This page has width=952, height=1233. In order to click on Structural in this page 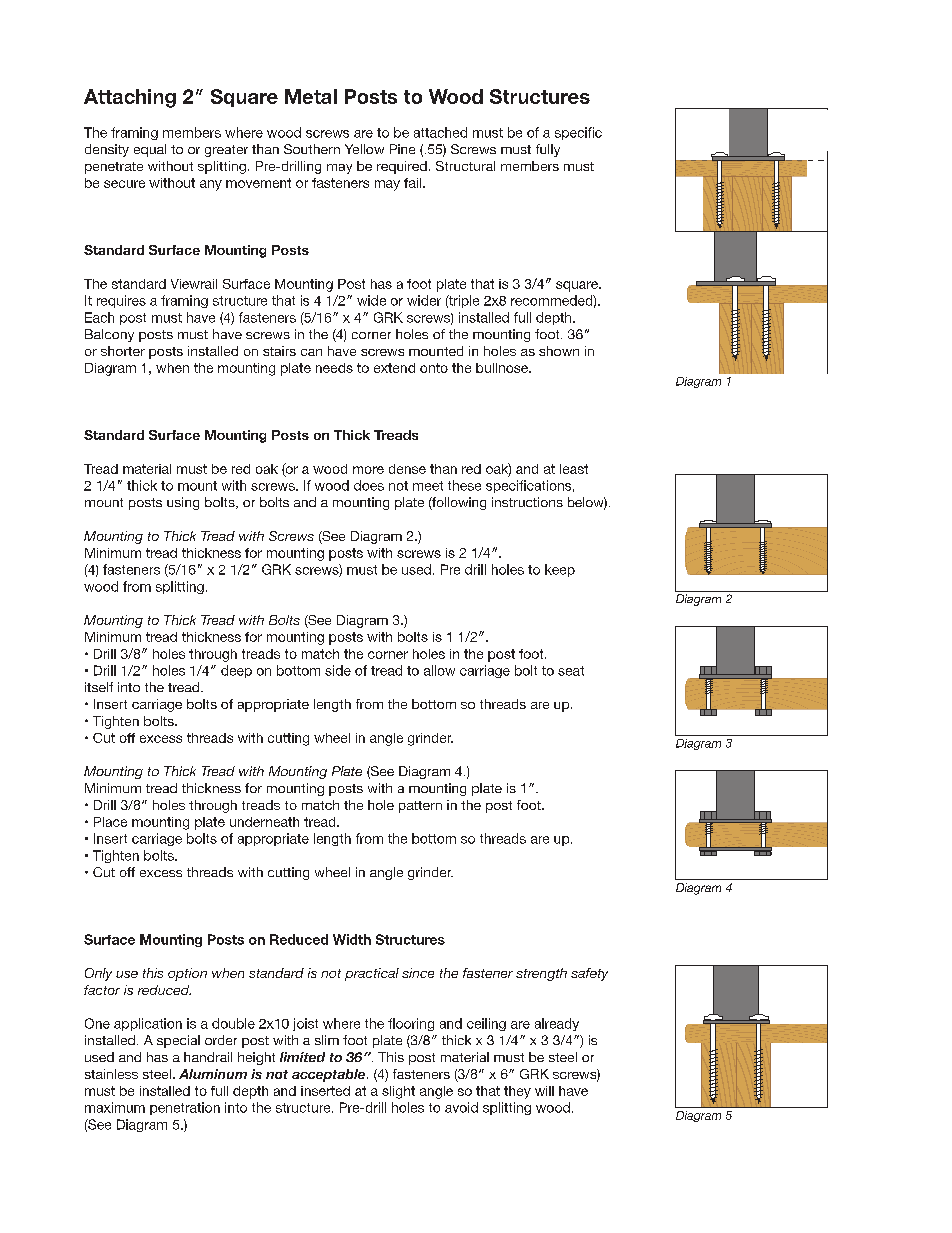, I will do `click(465, 166)`.
